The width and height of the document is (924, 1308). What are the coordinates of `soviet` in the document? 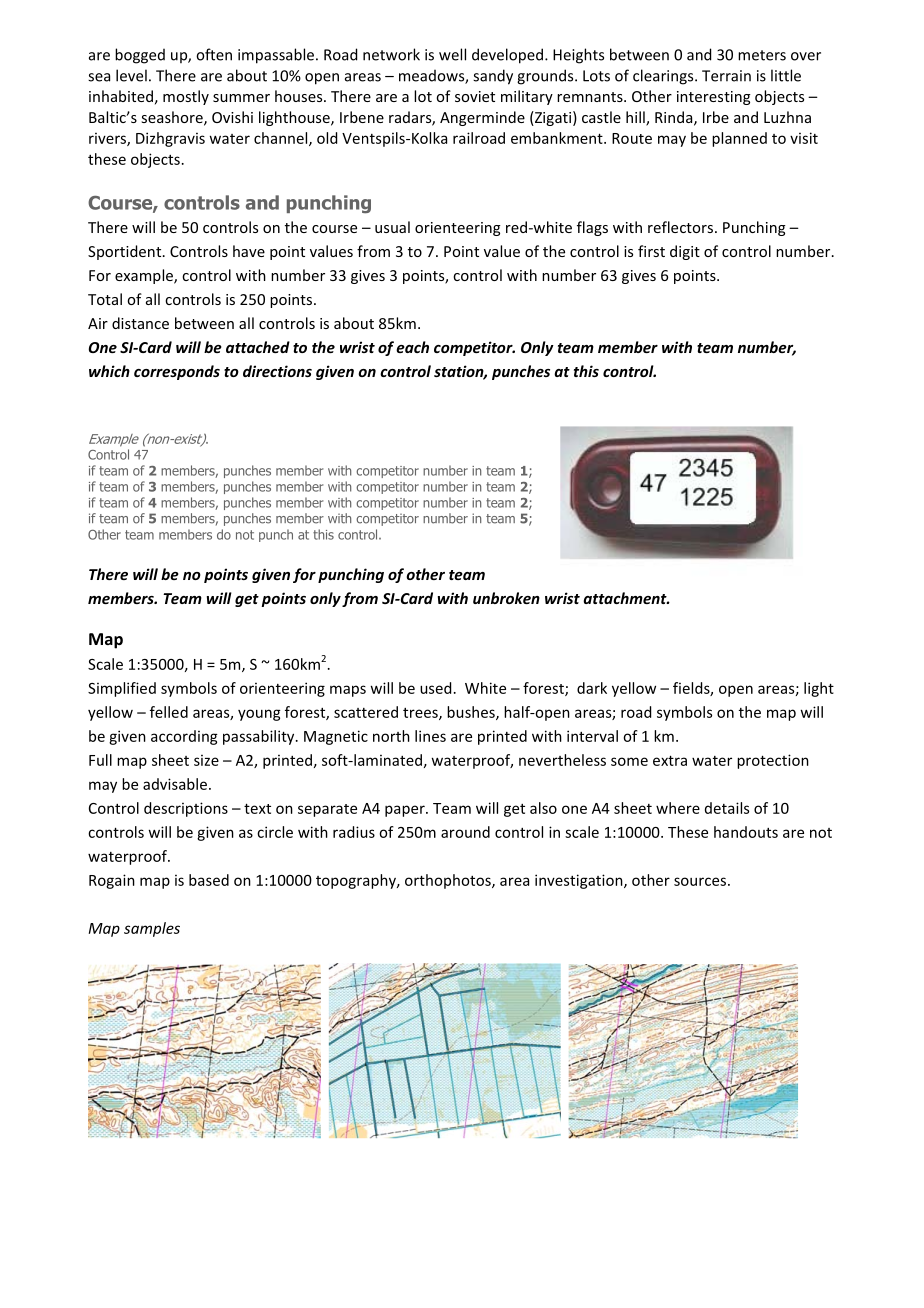 It's located at (475, 96).
